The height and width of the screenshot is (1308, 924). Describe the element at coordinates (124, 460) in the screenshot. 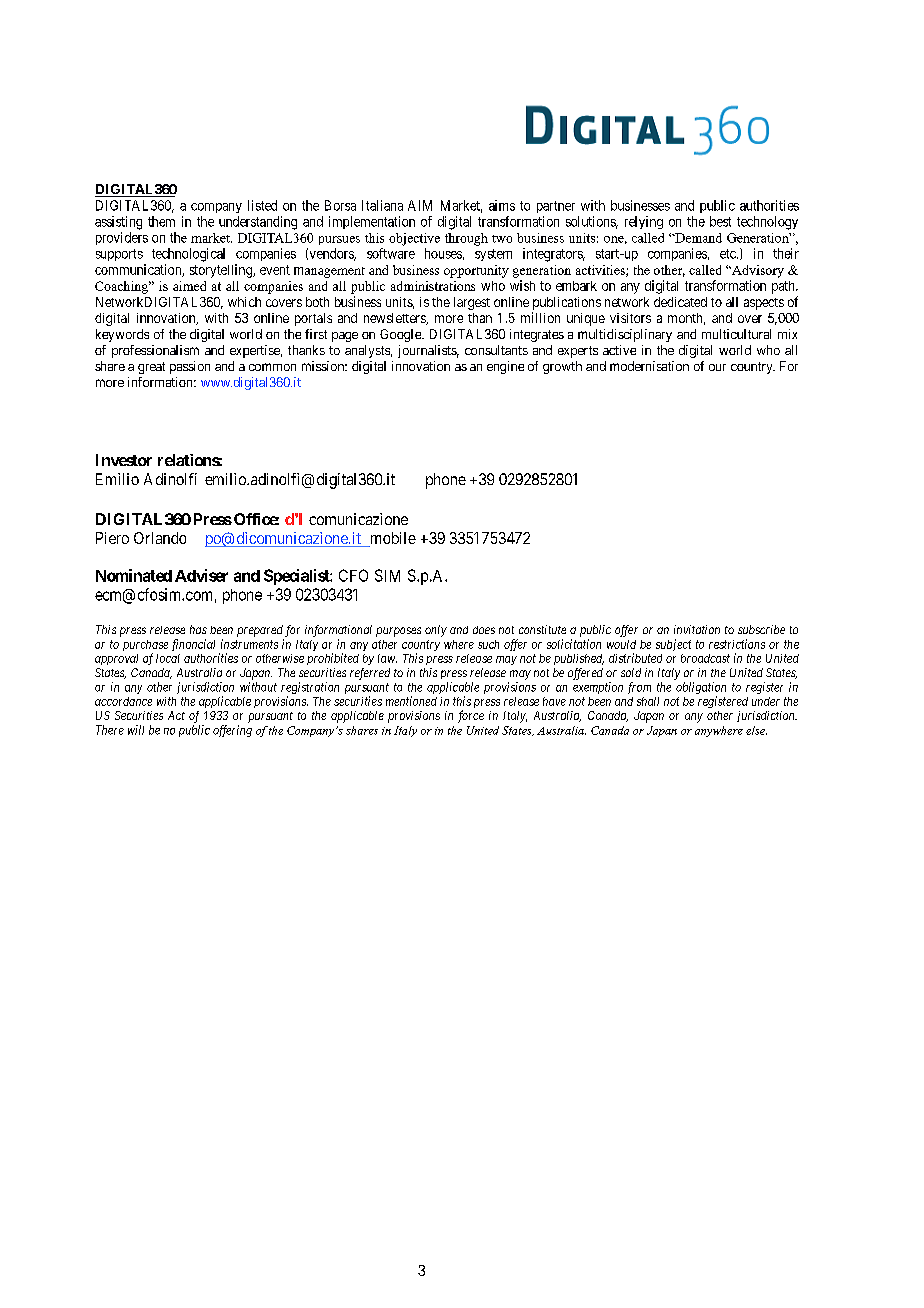

I see `Investor` at that location.
